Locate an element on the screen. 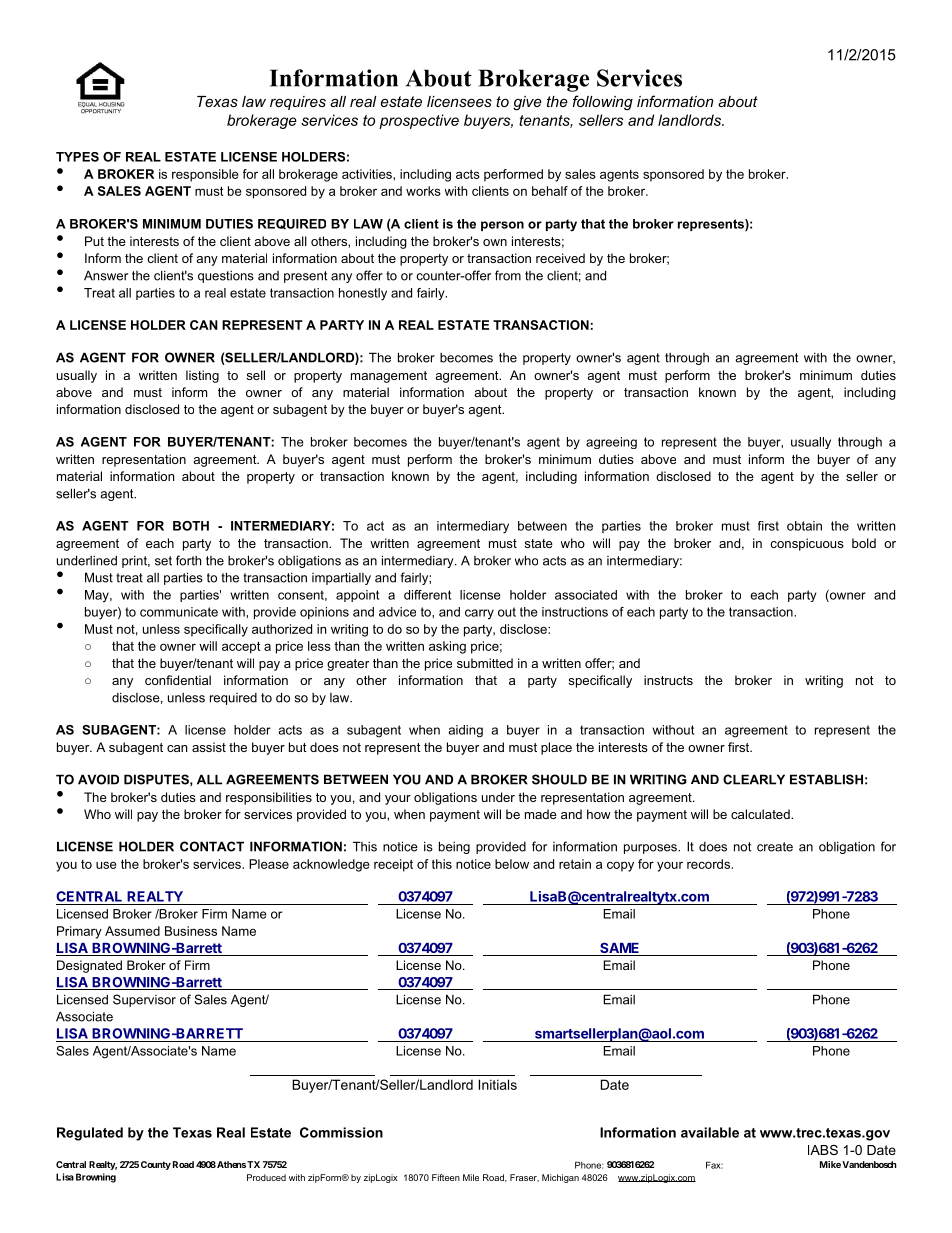 This screenshot has width=952, height=1233. Mile is located at coordinates (471, 1177).
